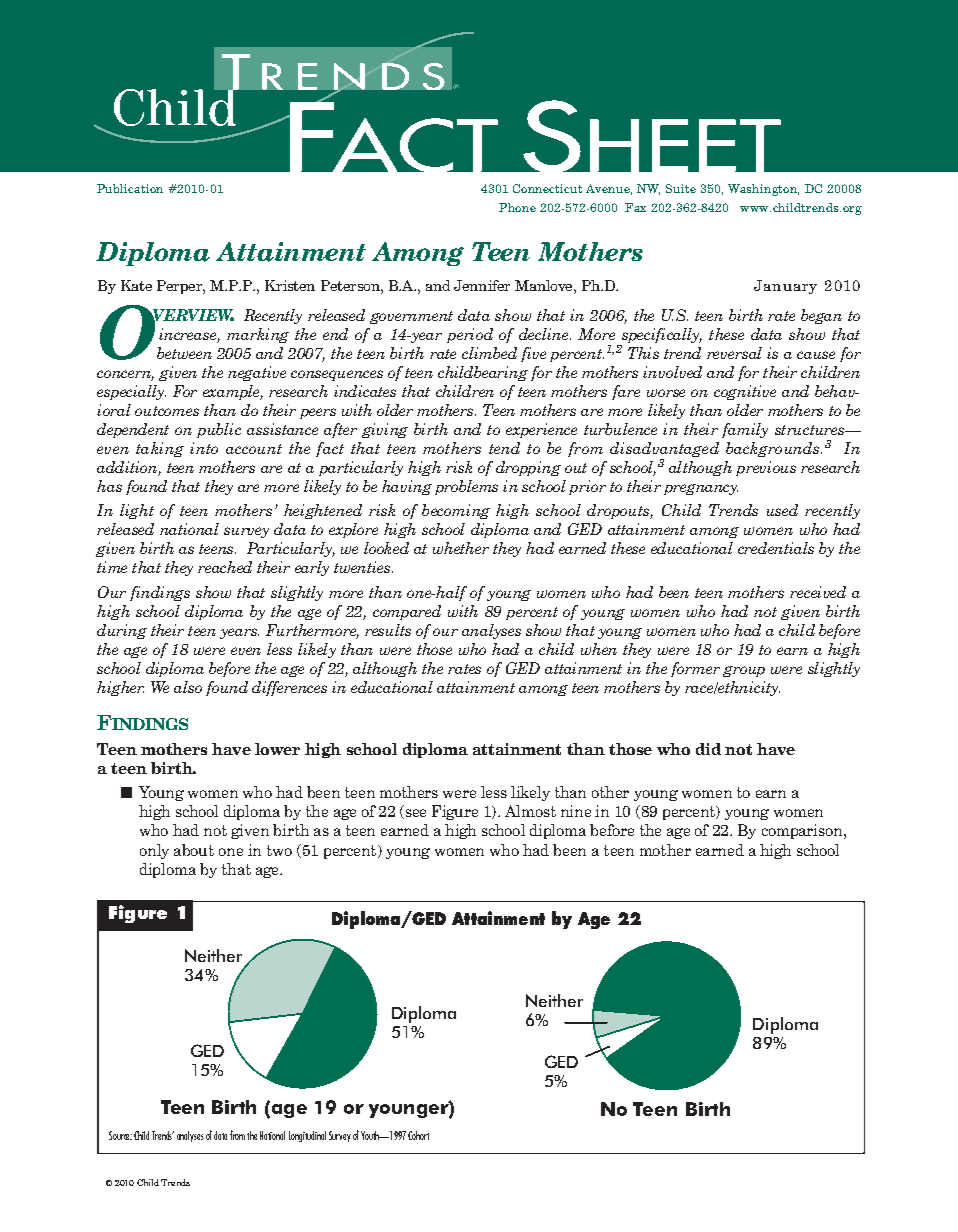 The image size is (958, 1232). Describe the element at coordinates (803, 831) in the screenshot. I see `comparison` at that location.
